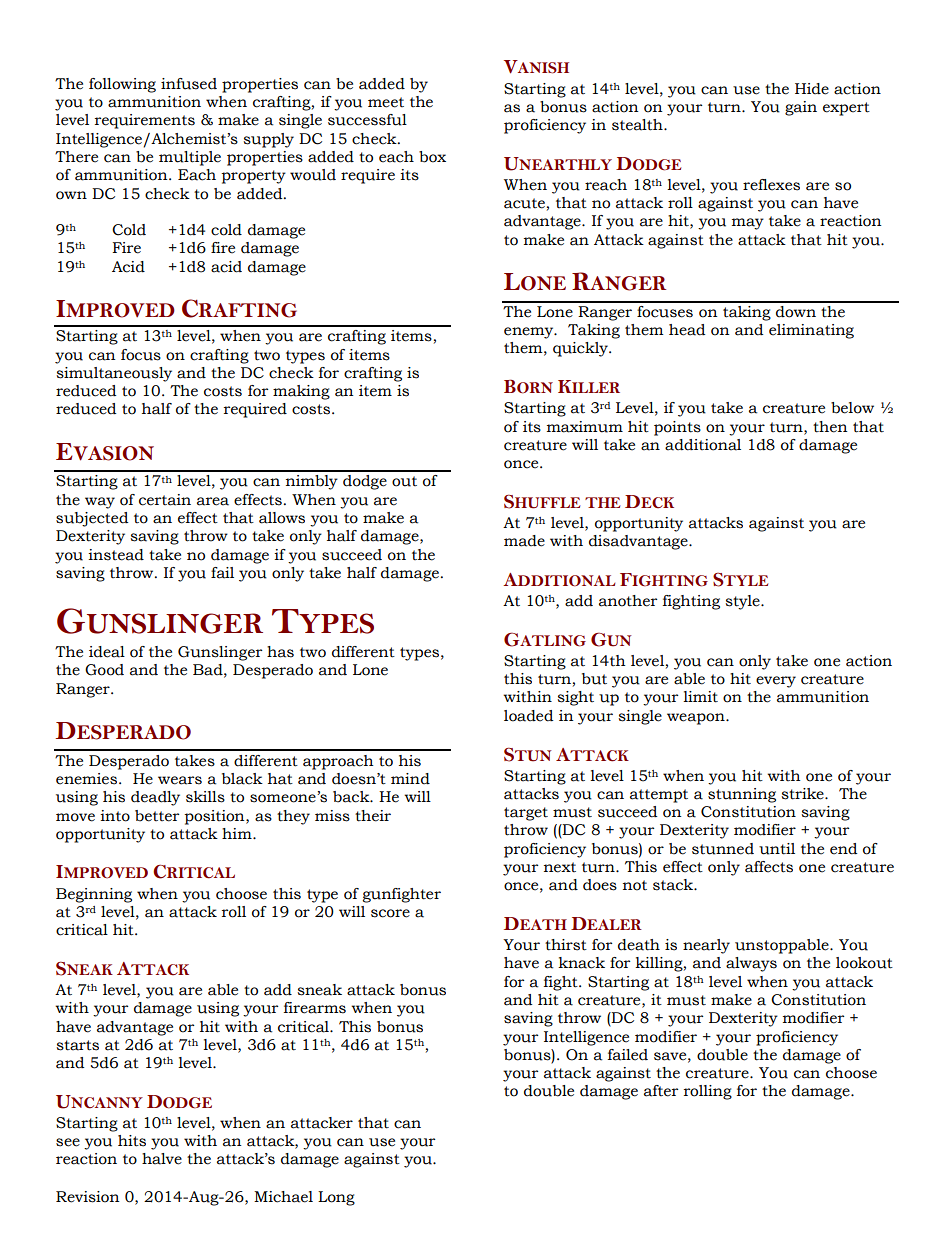 The width and height of the screenshot is (952, 1233). Describe the element at coordinates (336, 1198) in the screenshot. I see `Long` at that location.
